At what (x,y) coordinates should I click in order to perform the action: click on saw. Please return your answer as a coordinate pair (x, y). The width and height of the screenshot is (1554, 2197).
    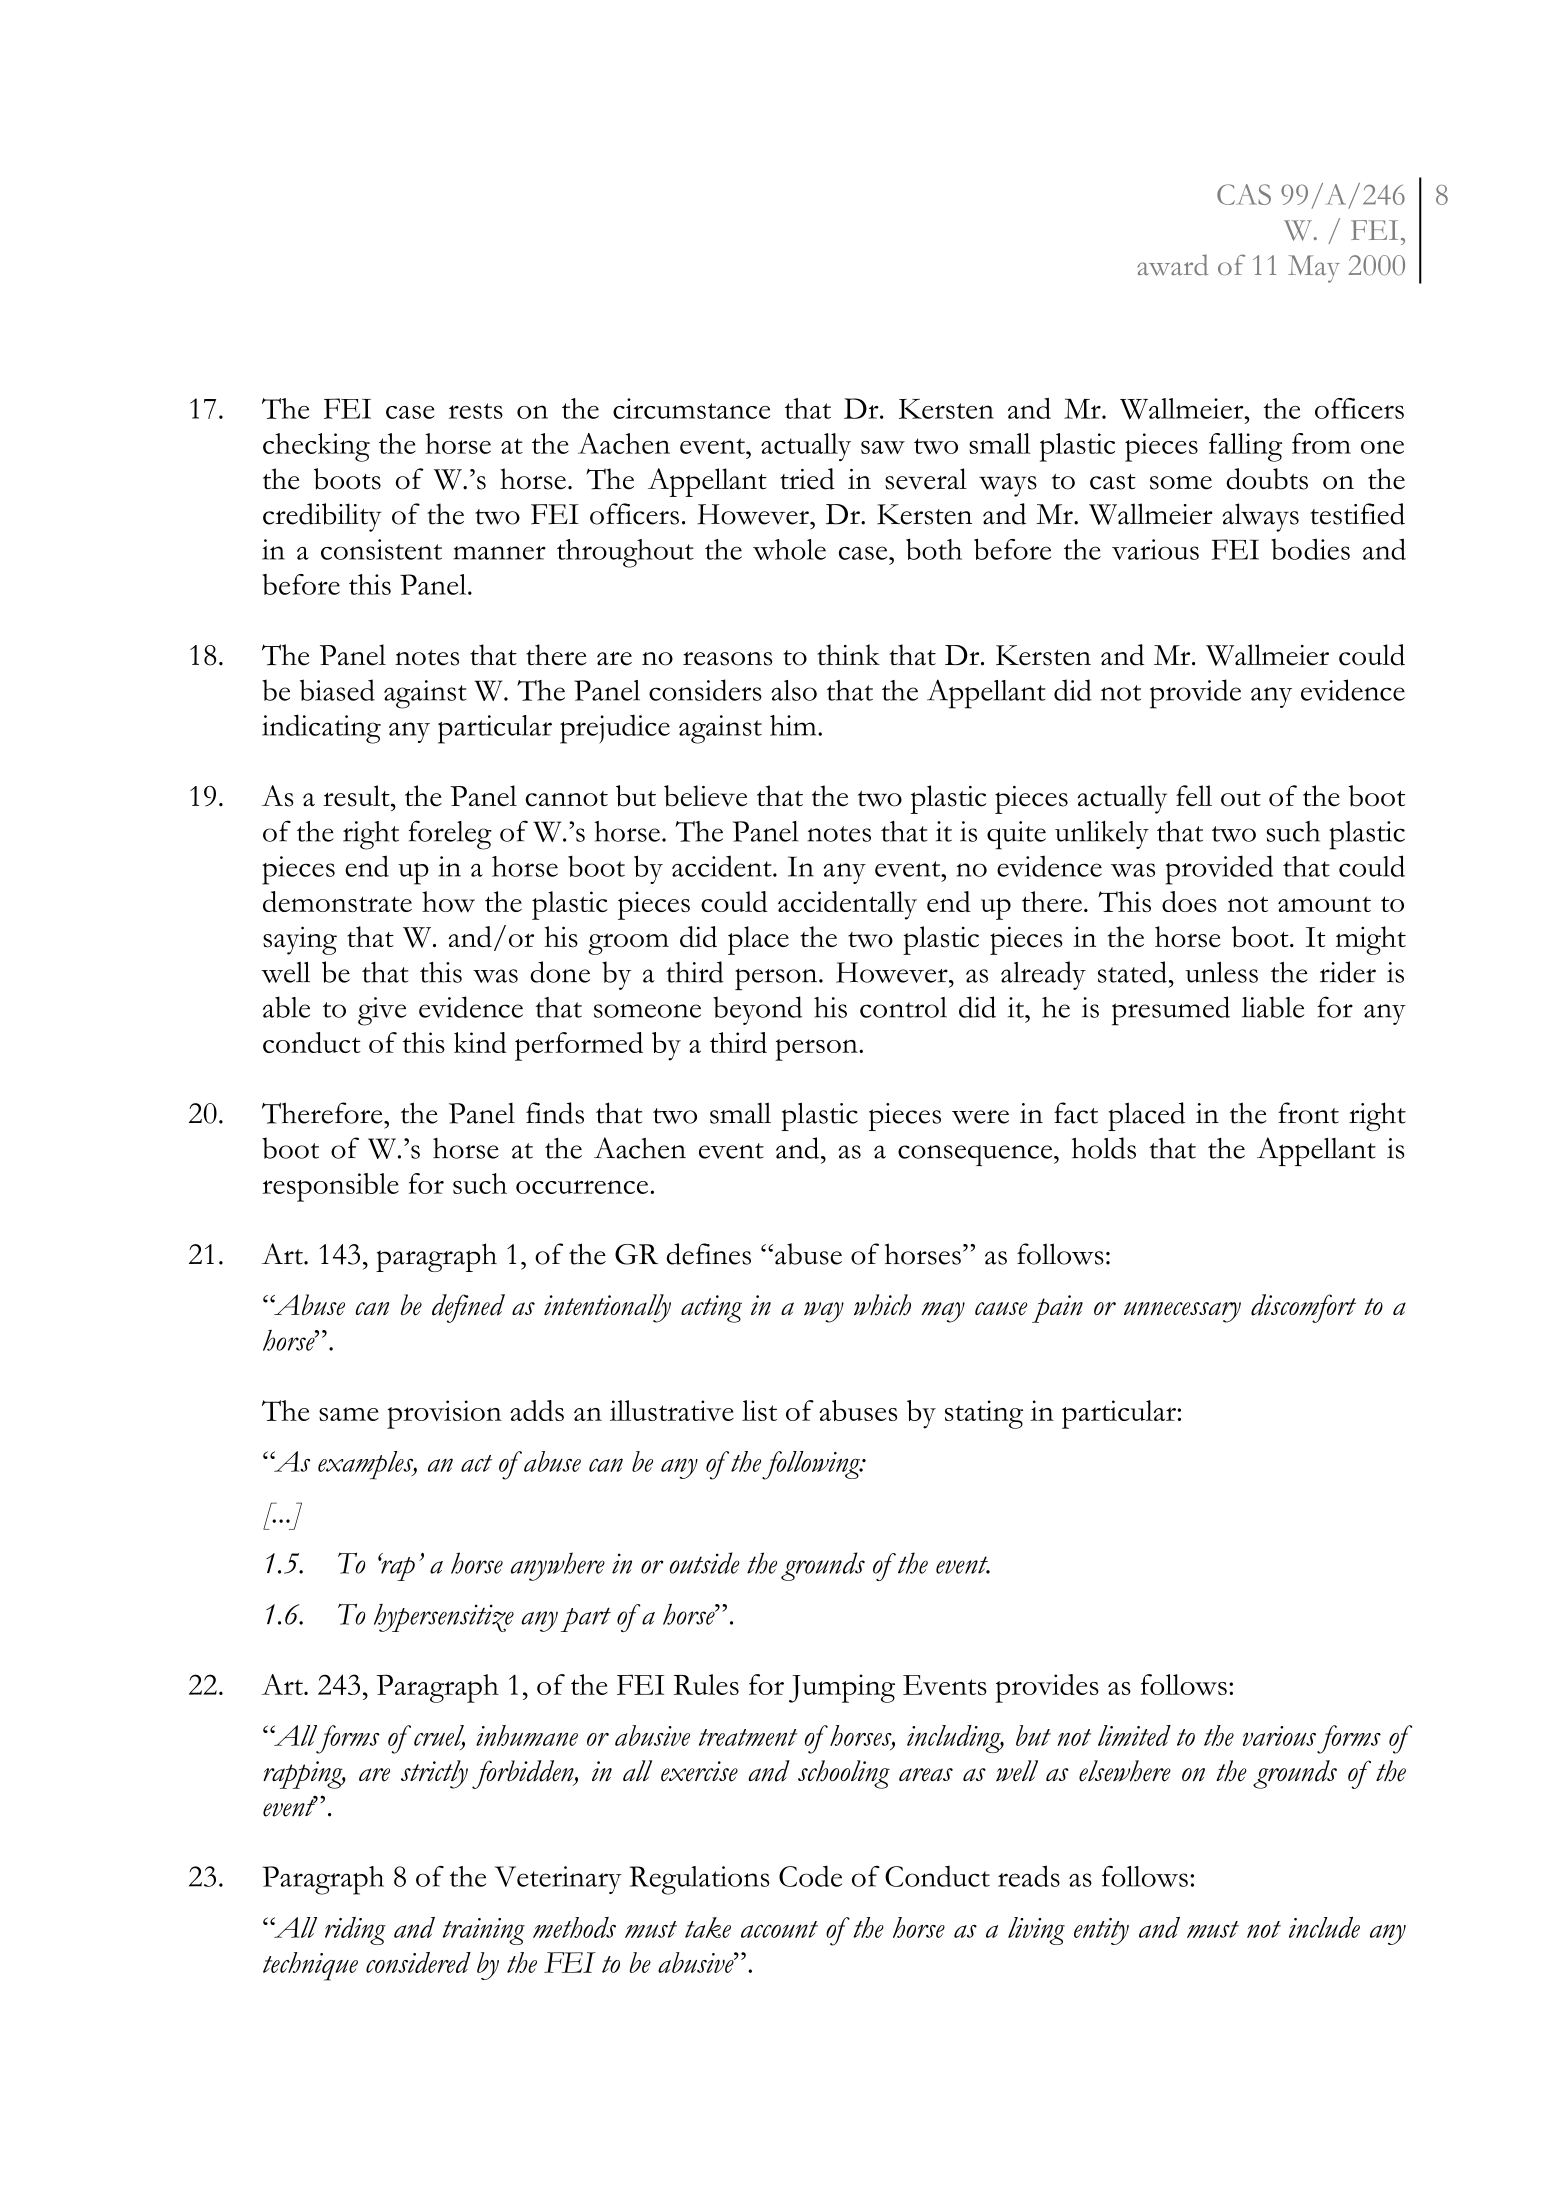
    Looking at the image, I should click on (883, 447).
